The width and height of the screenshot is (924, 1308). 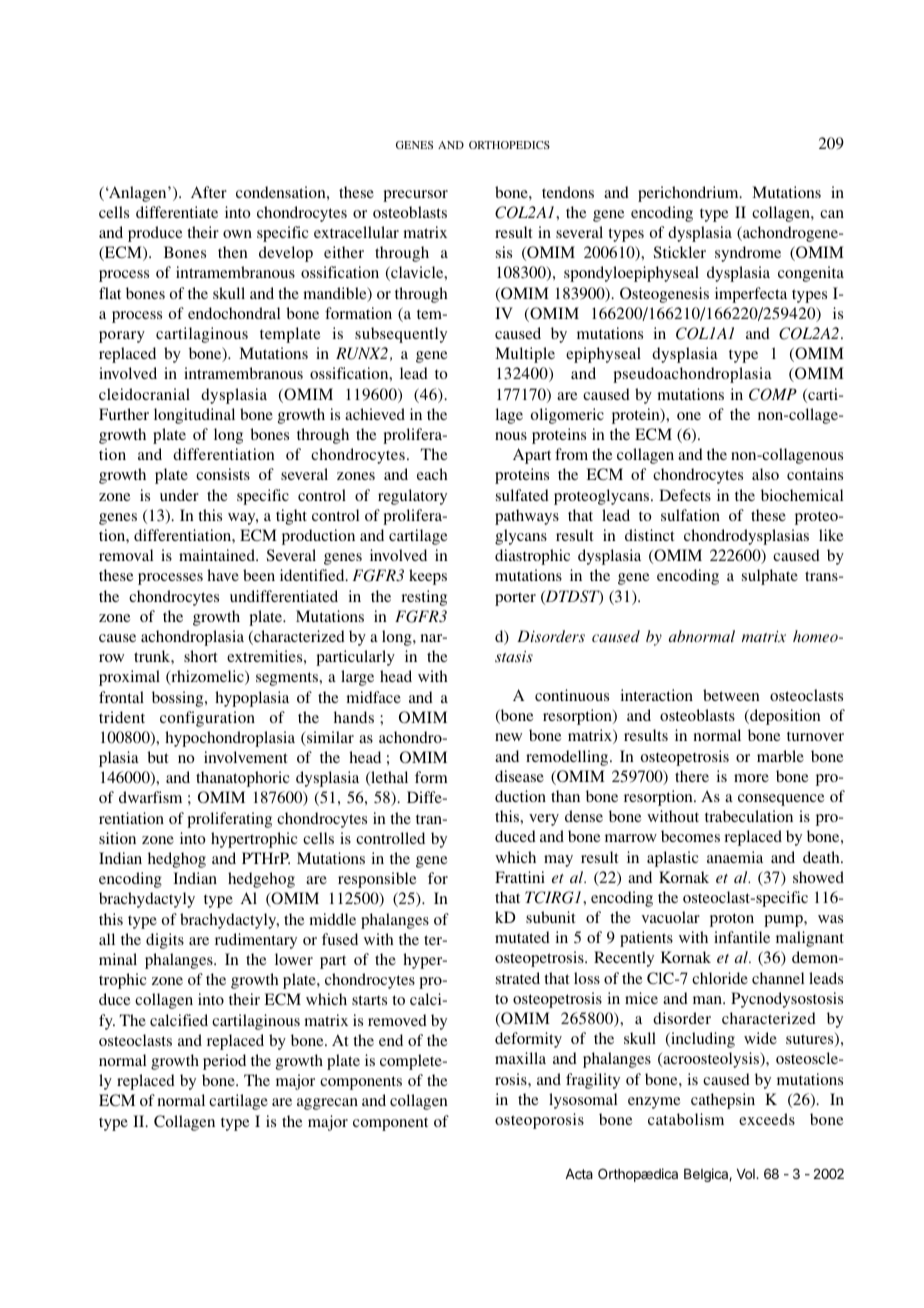 I want to click on exceeds, so click(x=767, y=1119).
